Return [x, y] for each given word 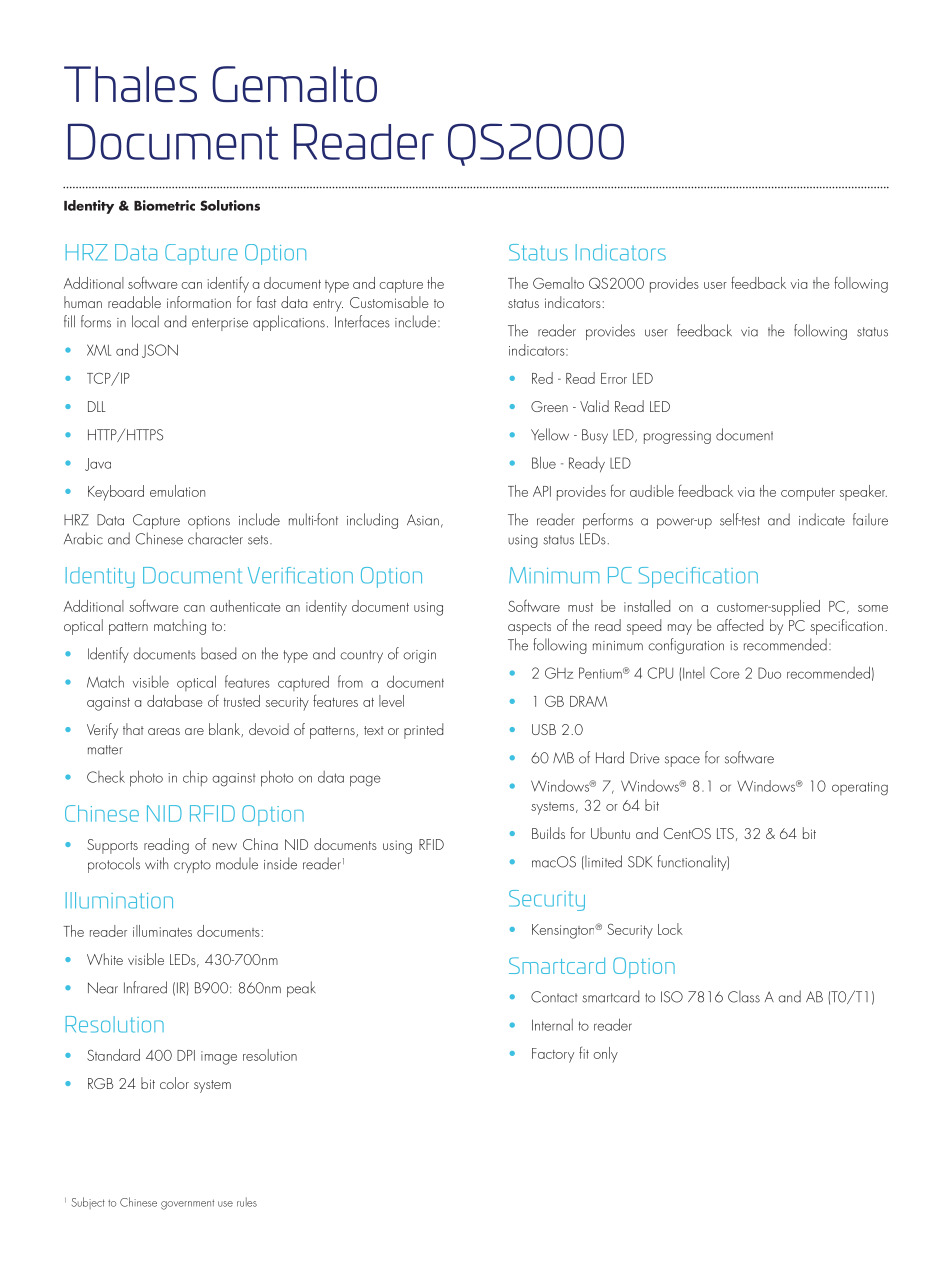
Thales [130, 84]
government [187, 1204]
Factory [553, 1055]
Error [614, 378]
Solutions [230, 205]
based [218, 653]
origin [419, 656]
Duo [769, 673]
